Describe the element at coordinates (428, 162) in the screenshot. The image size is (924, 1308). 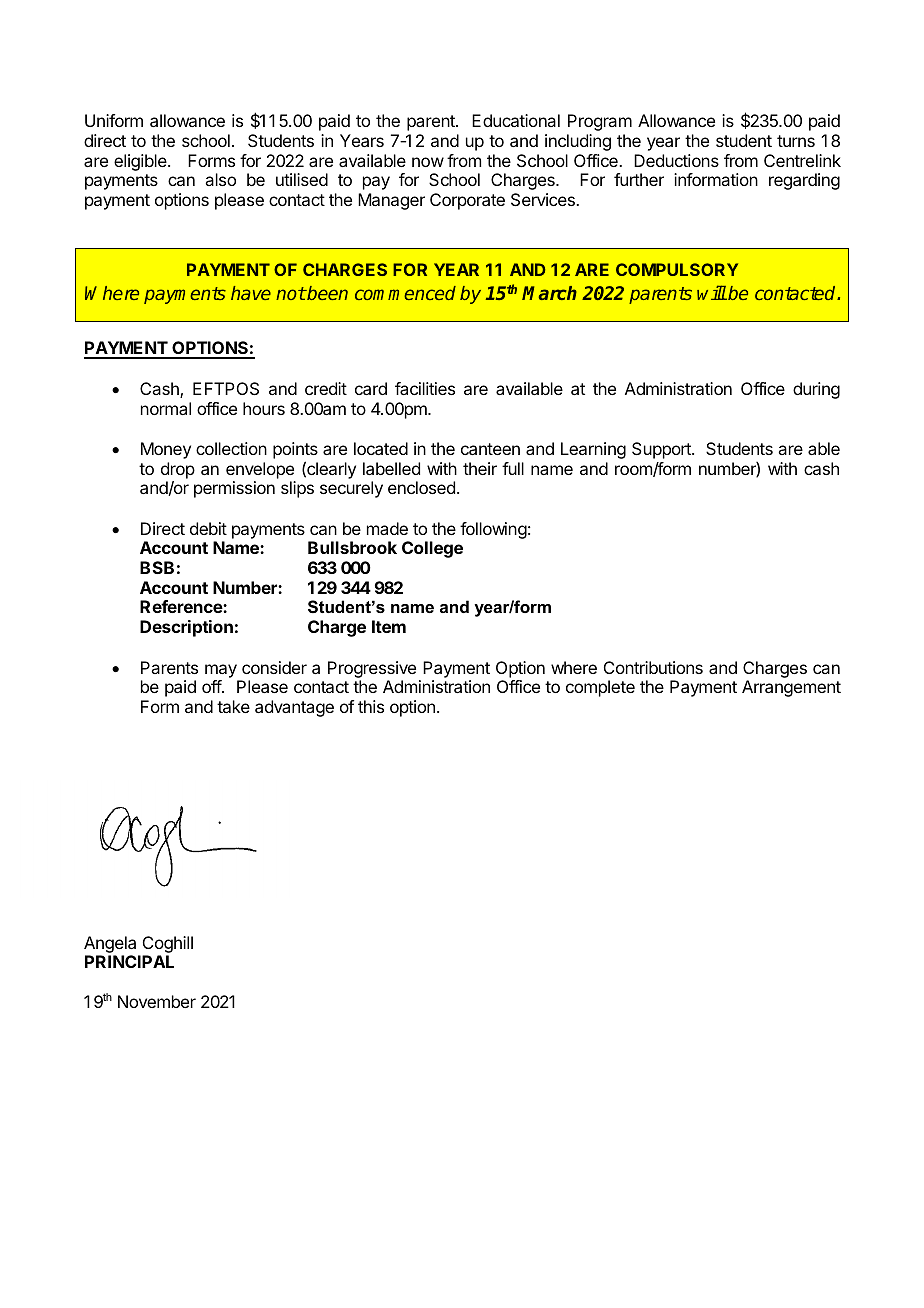
I see `now` at that location.
